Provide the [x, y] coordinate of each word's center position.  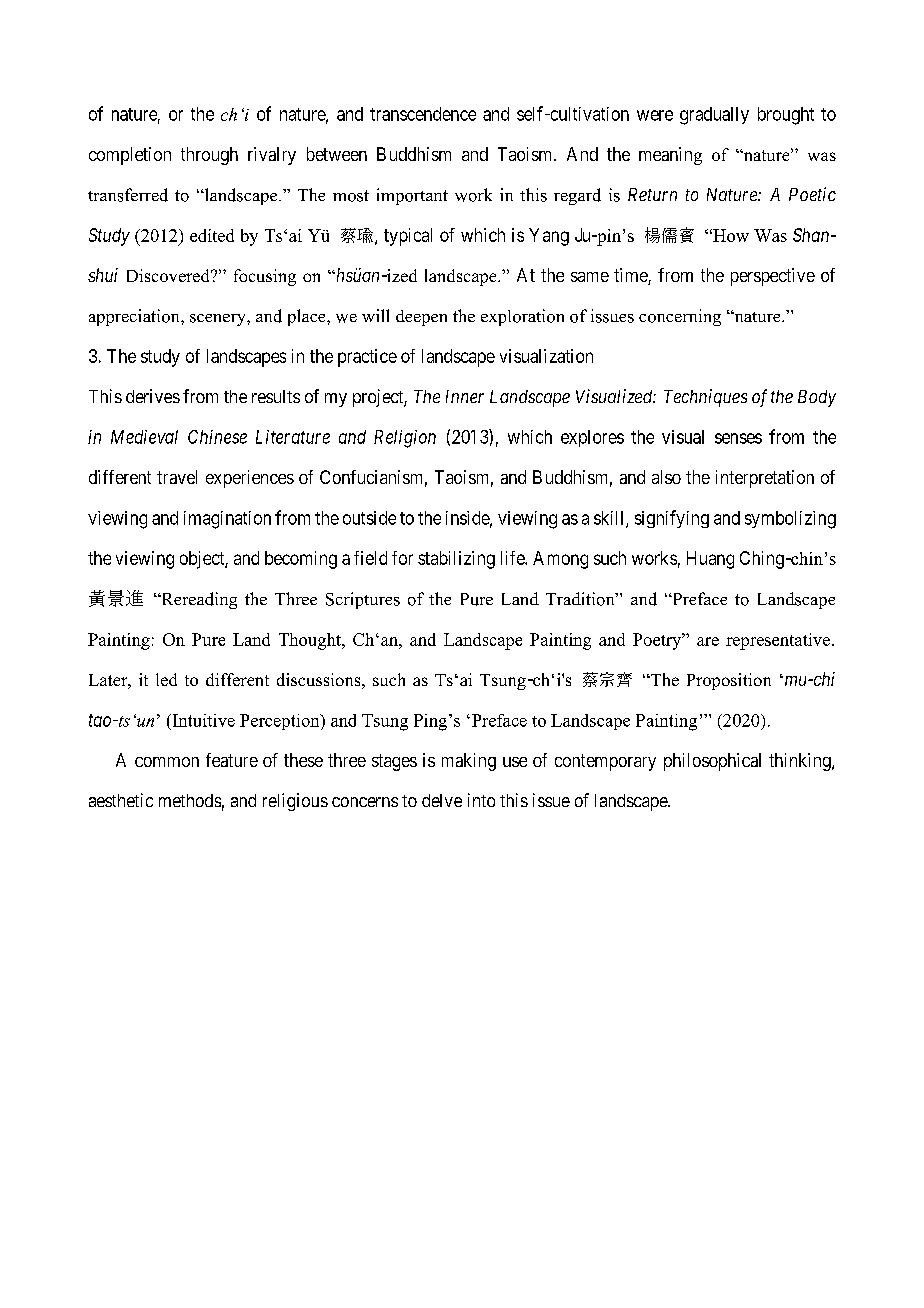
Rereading [198, 600]
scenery [219, 320]
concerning [680, 317]
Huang [710, 560]
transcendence [423, 114]
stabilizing [456, 560]
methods [190, 800]
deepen [421, 318]
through [209, 156]
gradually [714, 116]
